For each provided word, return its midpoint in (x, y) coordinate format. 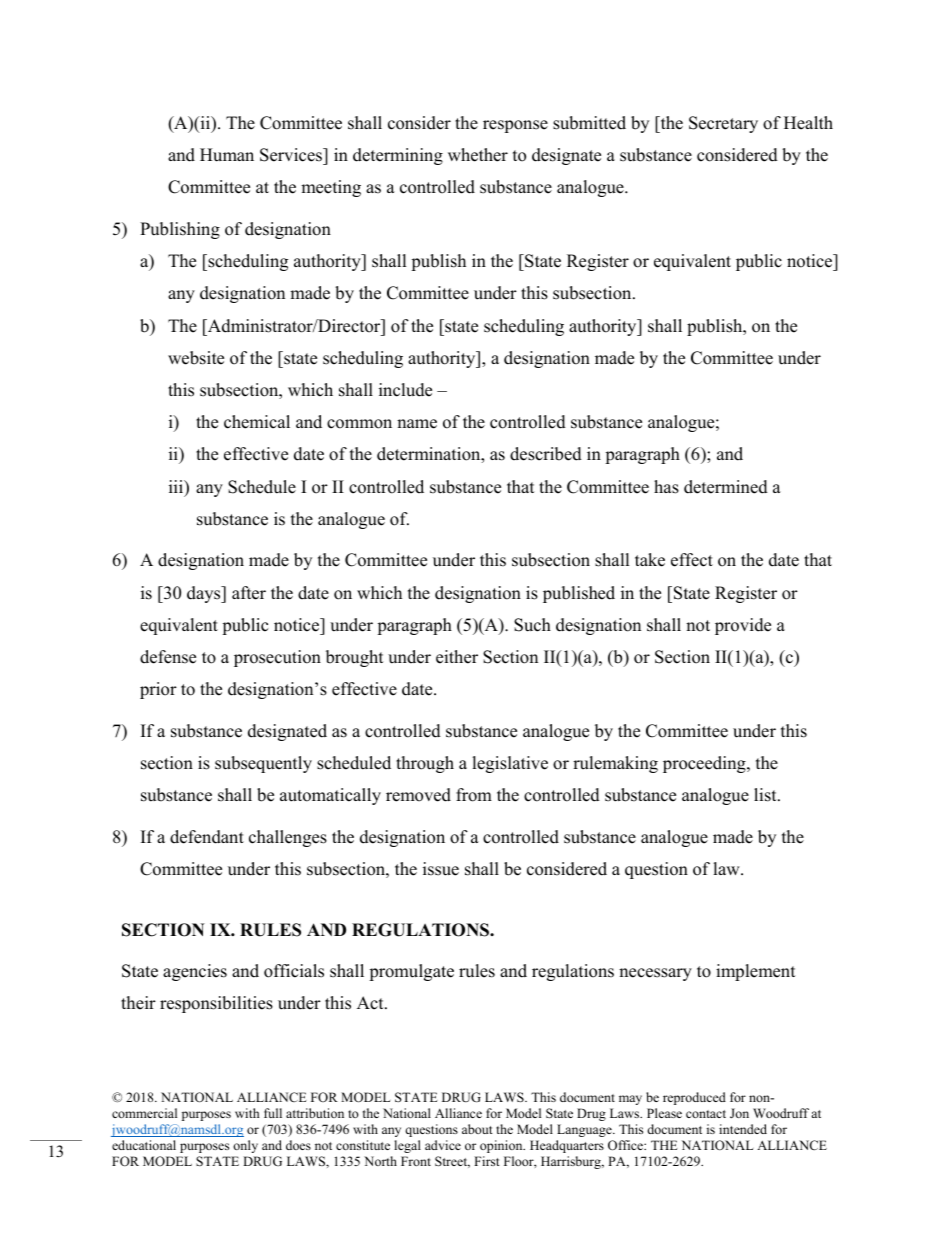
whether (478, 155)
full (273, 1113)
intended (743, 1129)
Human (227, 155)
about (477, 1129)
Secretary (723, 124)
